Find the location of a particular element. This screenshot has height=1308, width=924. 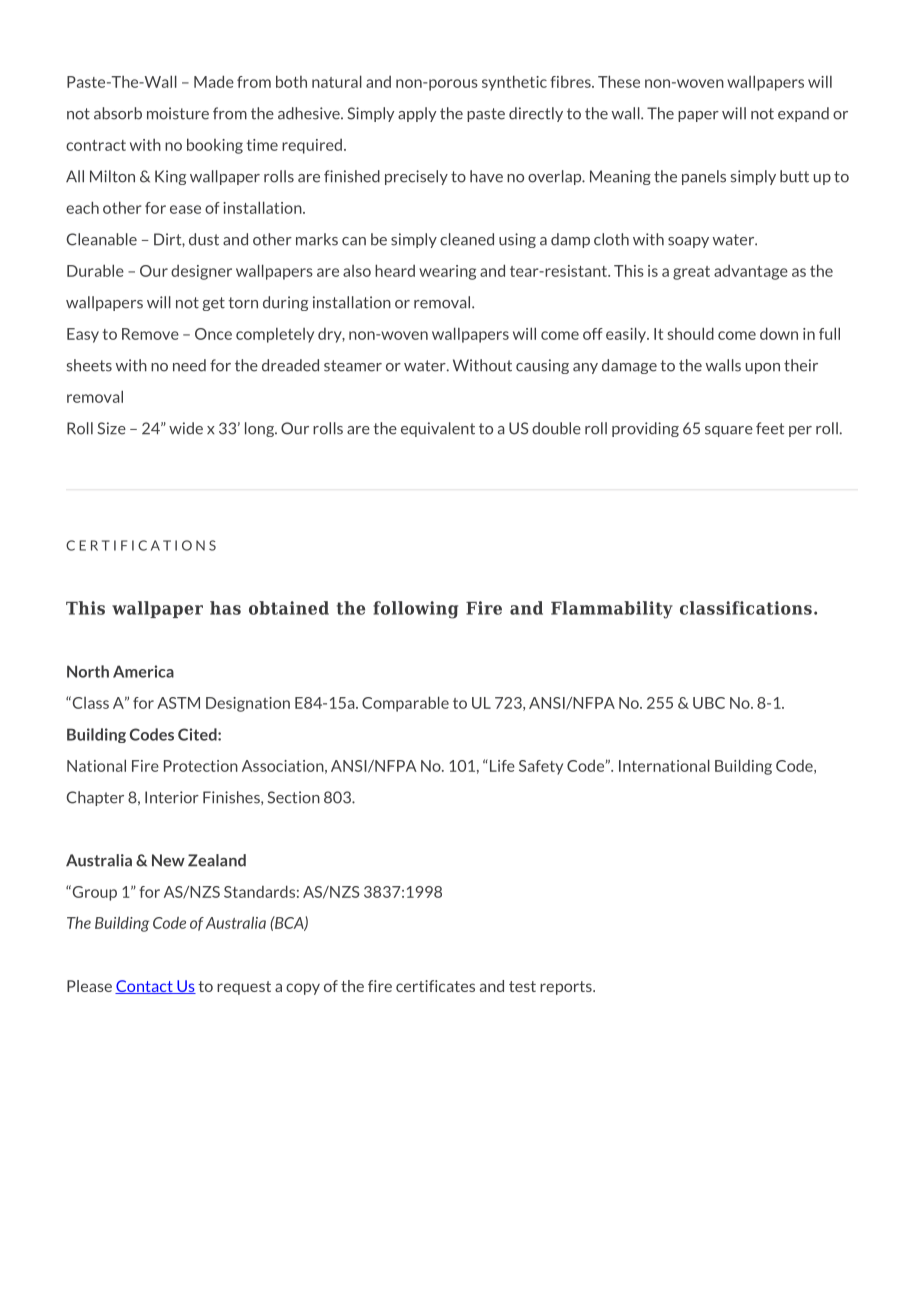

Remove is located at coordinates (150, 334).
